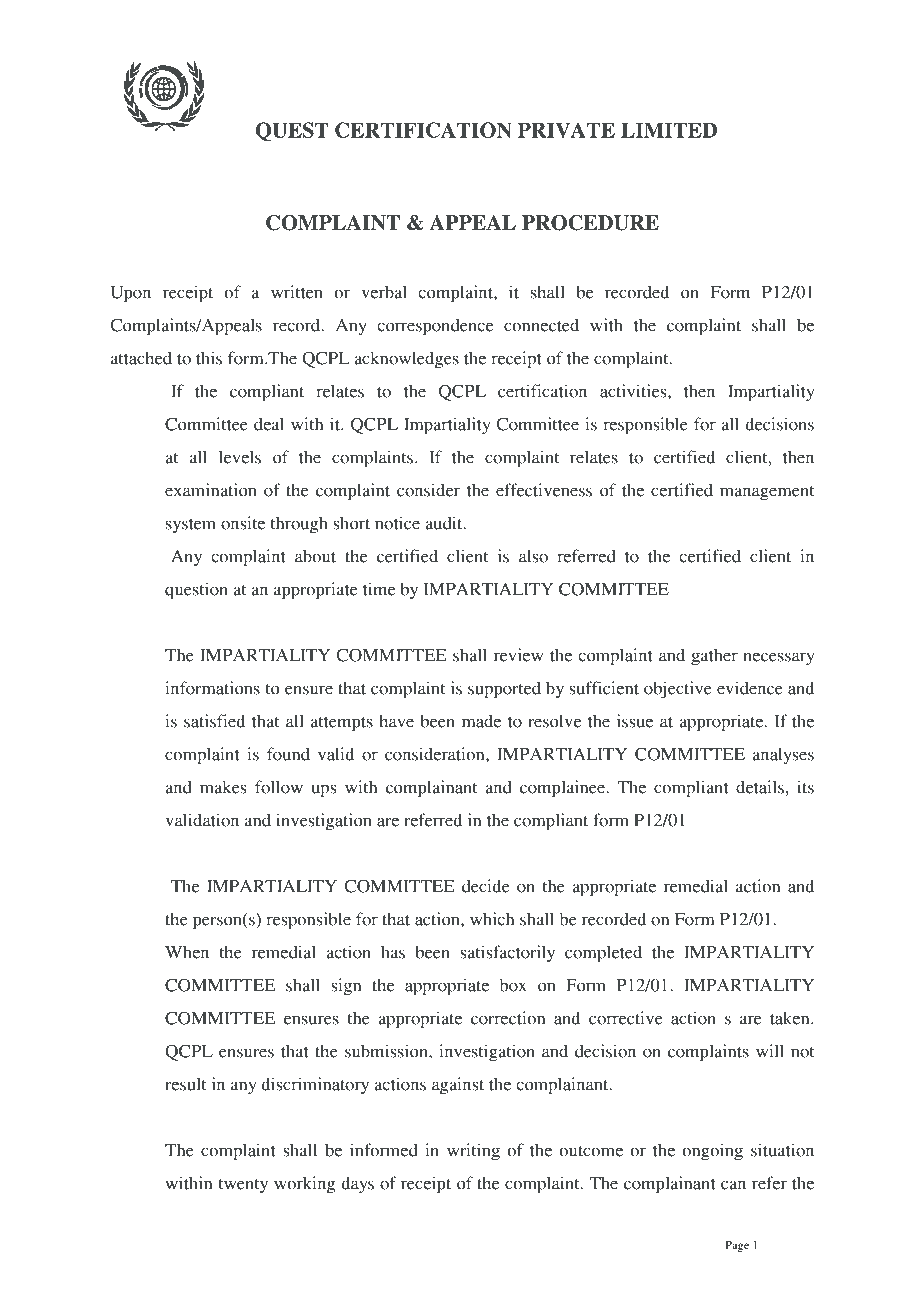 This document has width=924, height=1308. I want to click on written, so click(297, 292).
